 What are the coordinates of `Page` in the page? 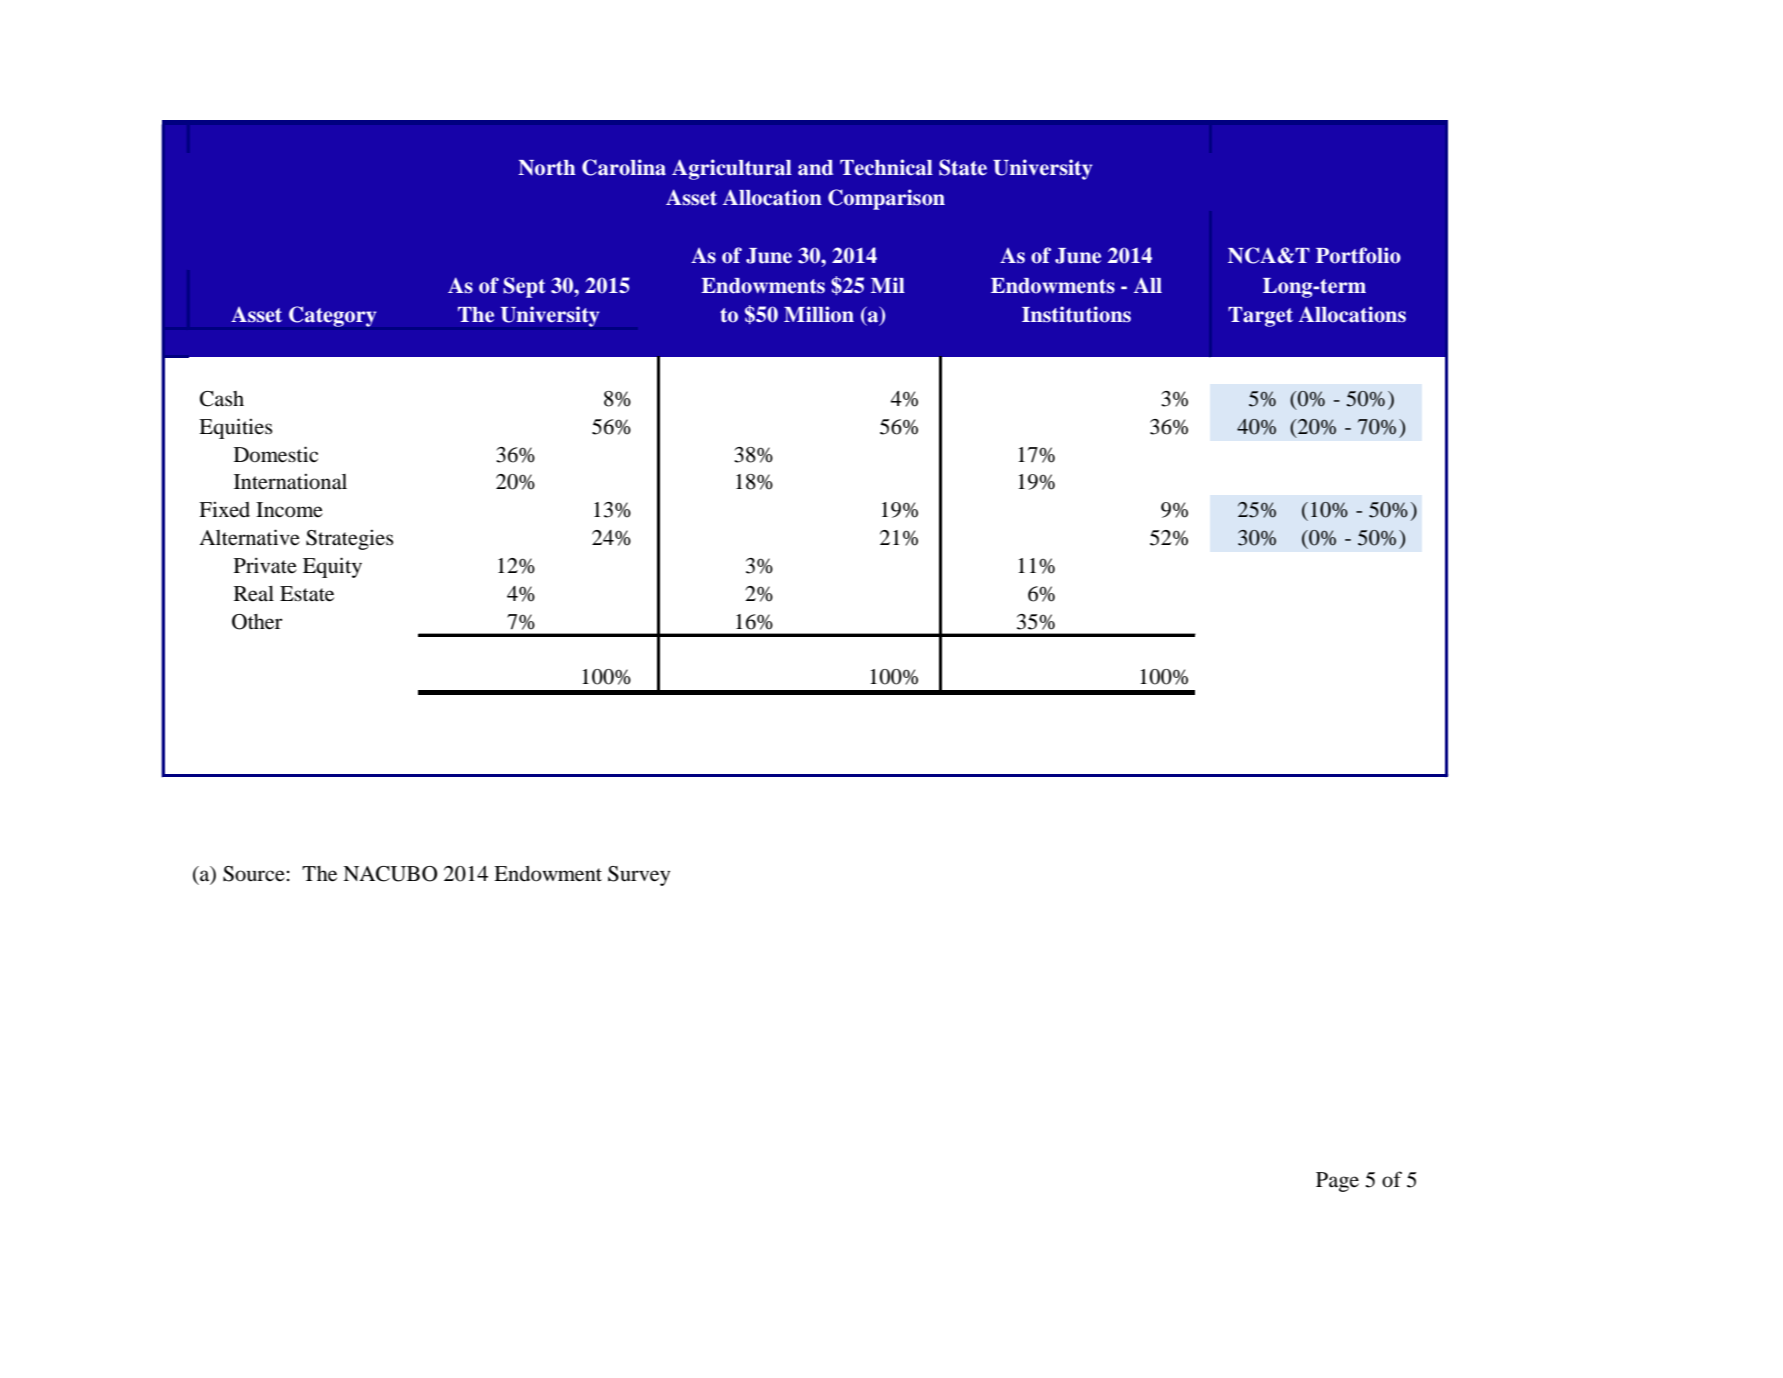 It's located at (1337, 1182).
